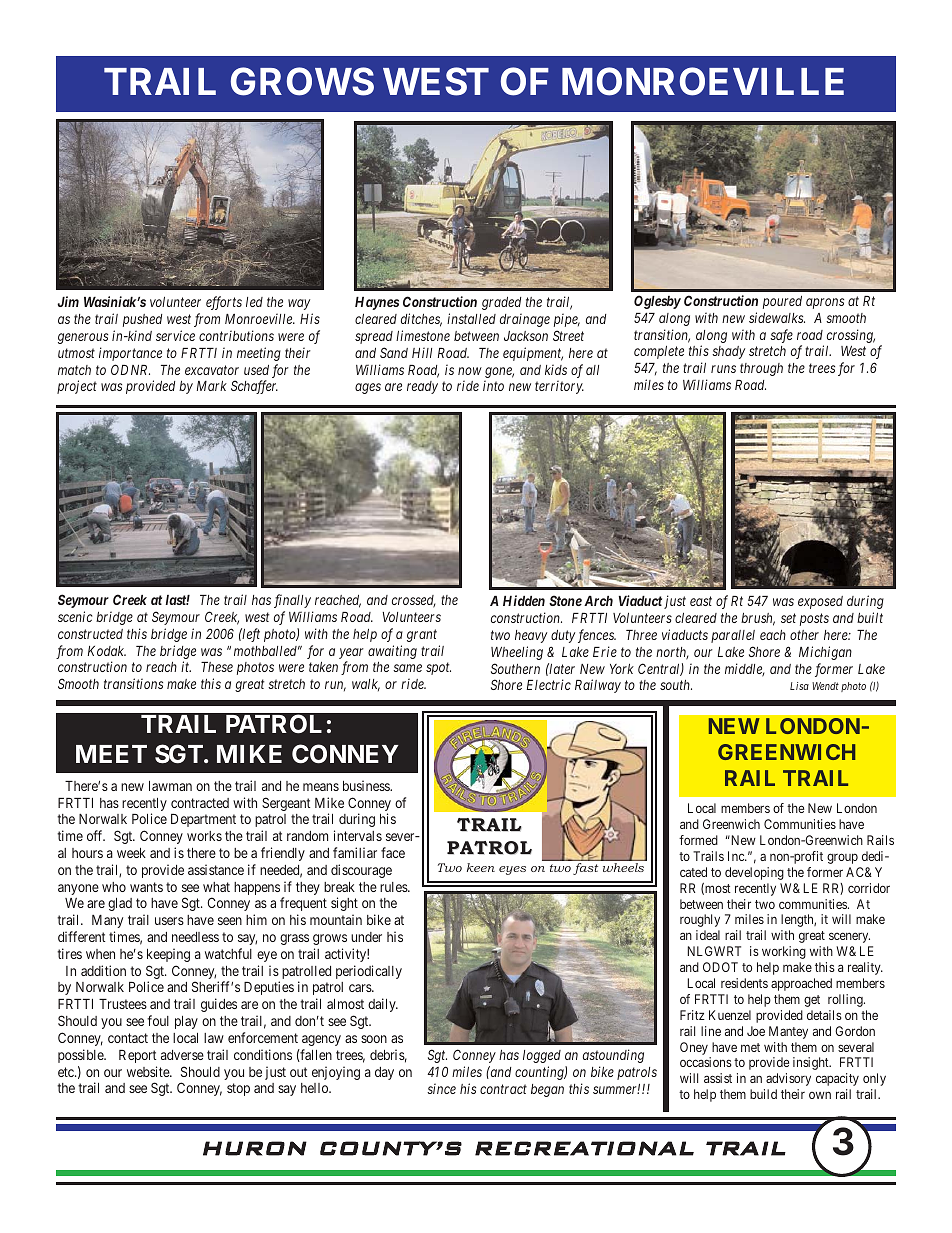  I want to click on service, so click(175, 335).
